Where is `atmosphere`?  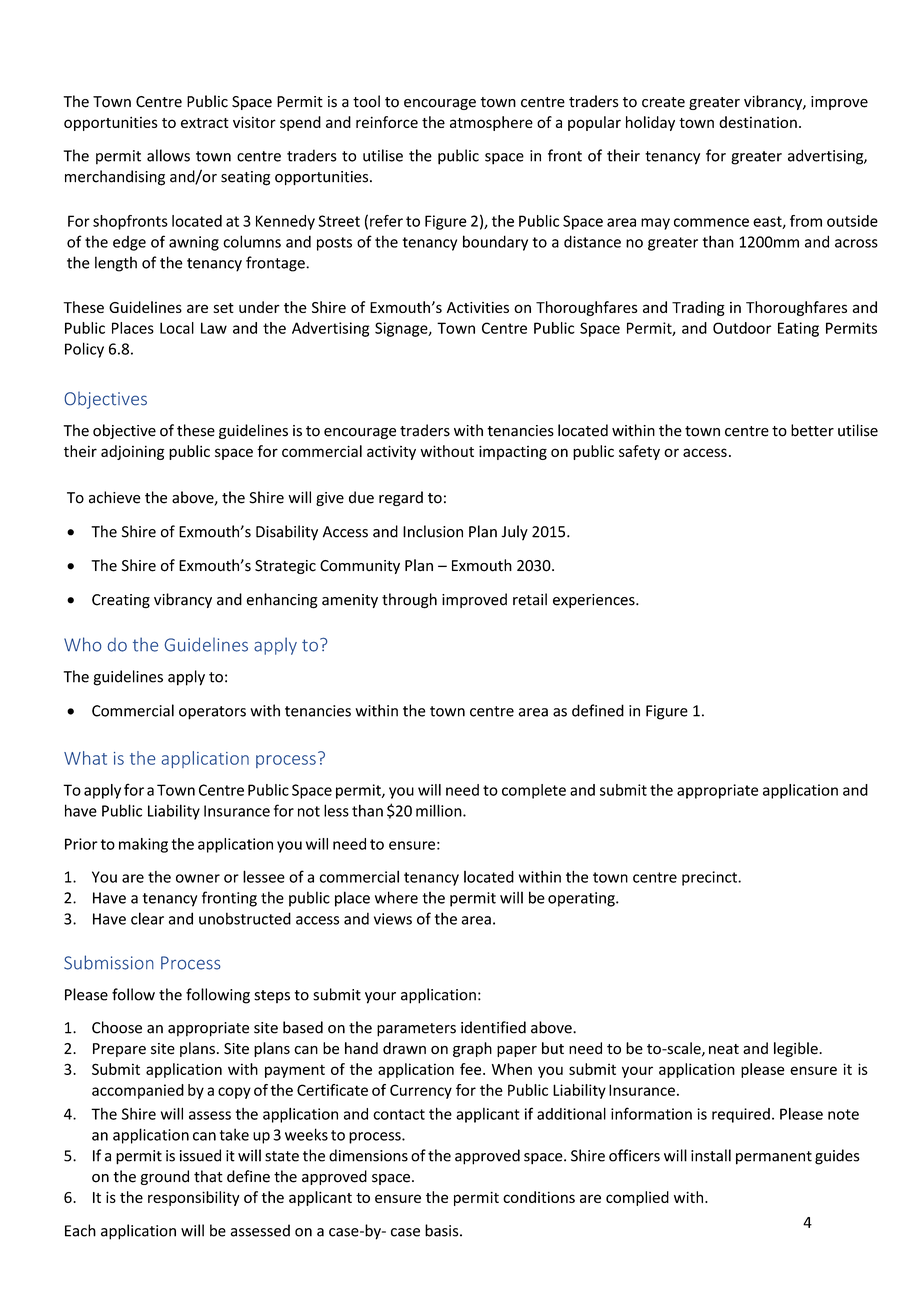
atmosphere is located at coordinates (491, 123).
